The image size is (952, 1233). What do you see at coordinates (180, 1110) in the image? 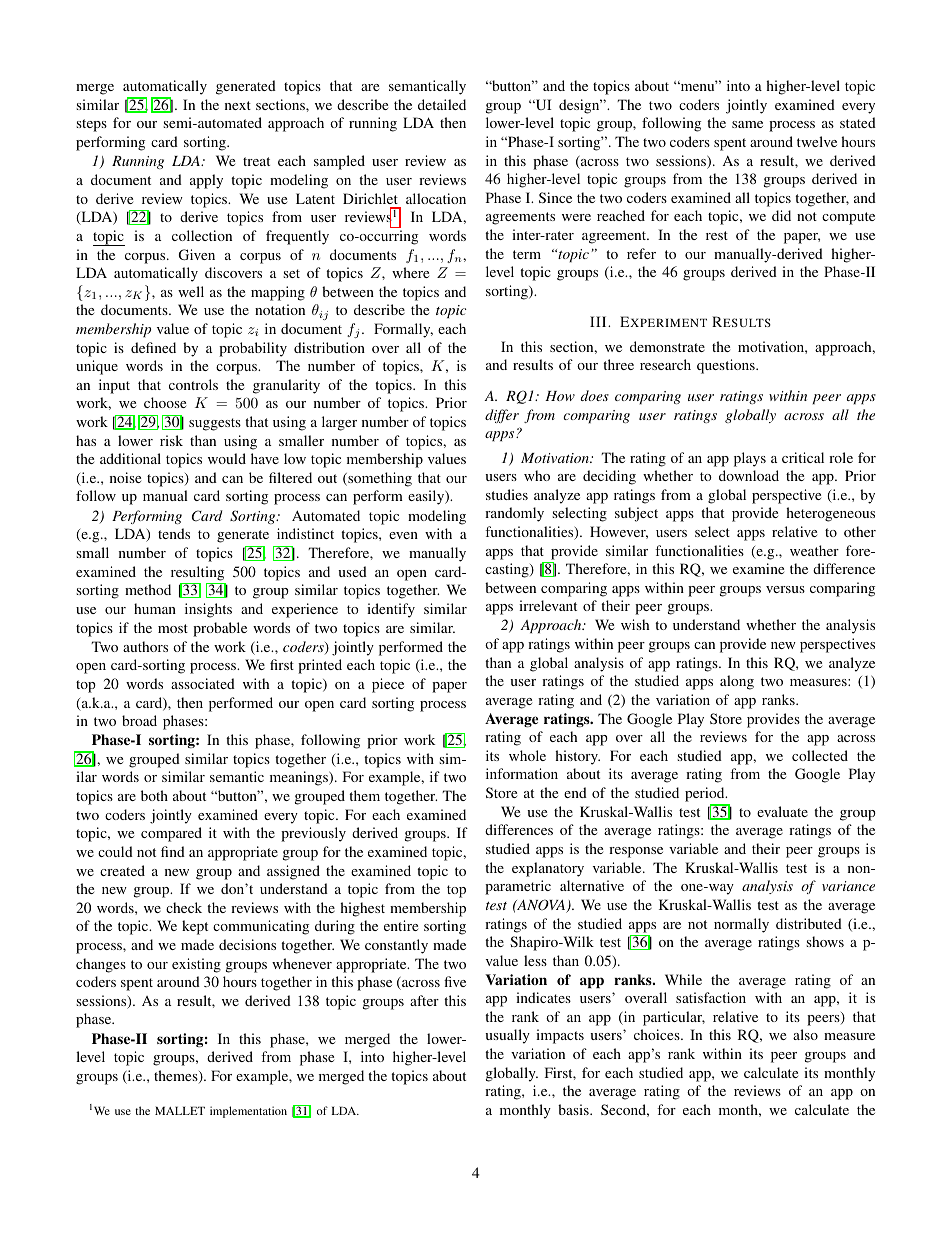
I see `MALLET` at bounding box center [180, 1110].
